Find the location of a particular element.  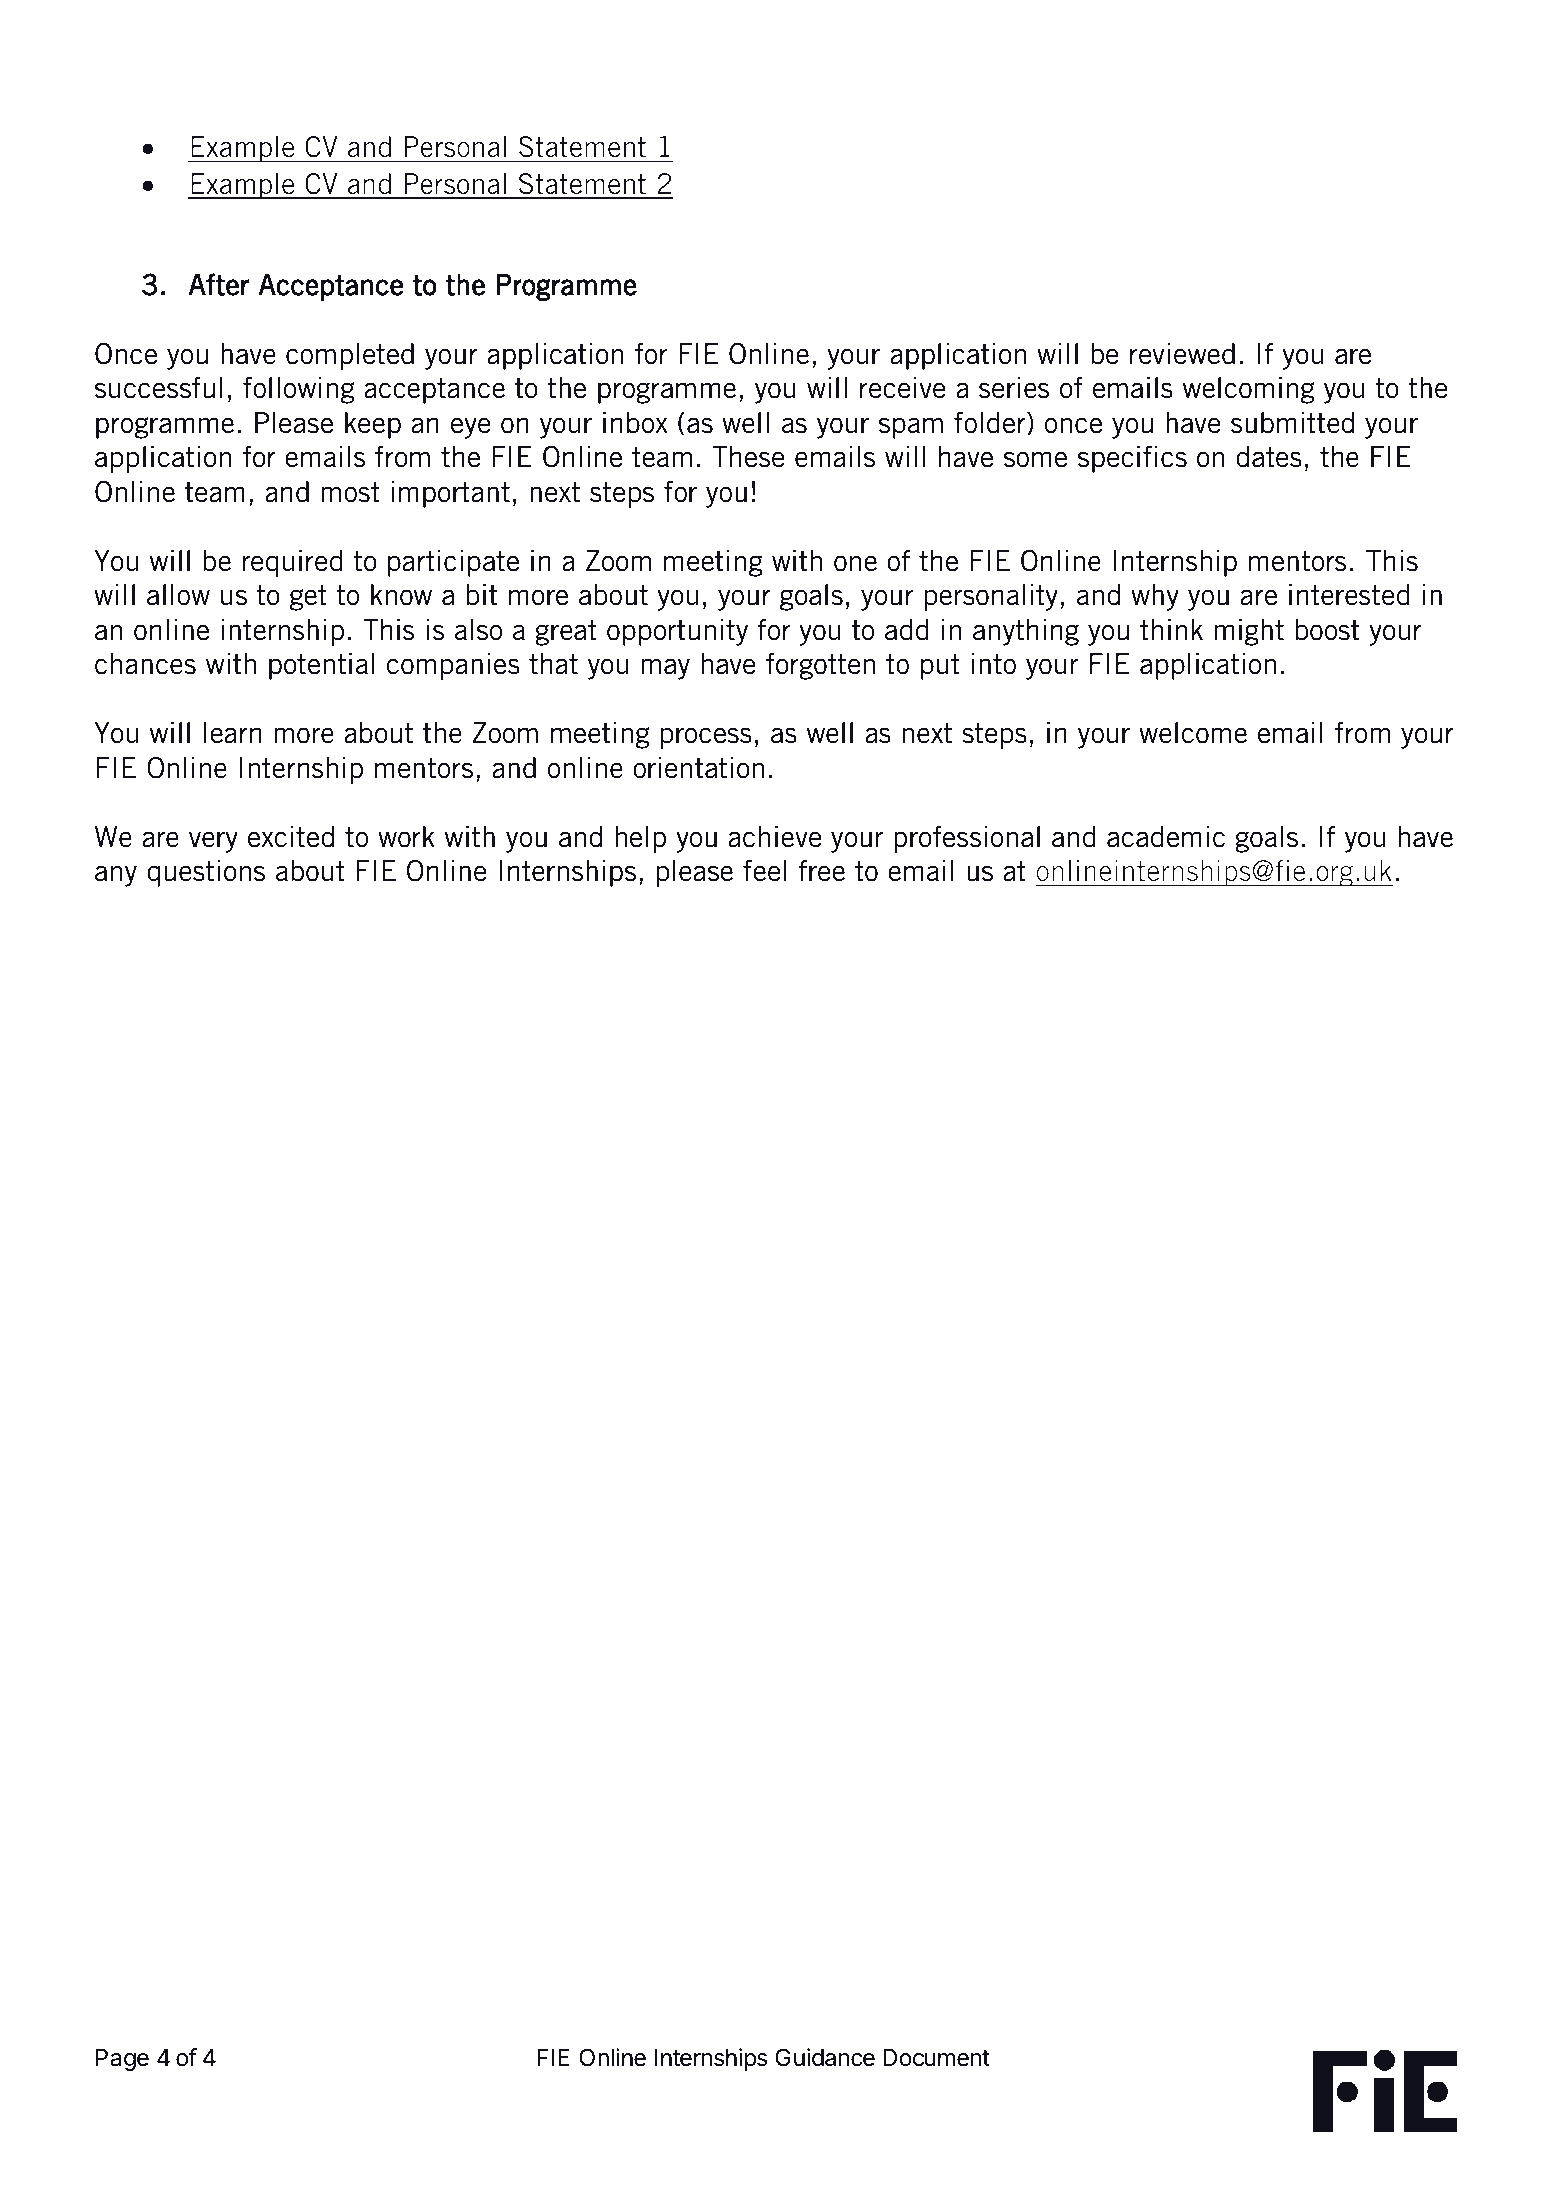

welcome is located at coordinates (1193, 733).
